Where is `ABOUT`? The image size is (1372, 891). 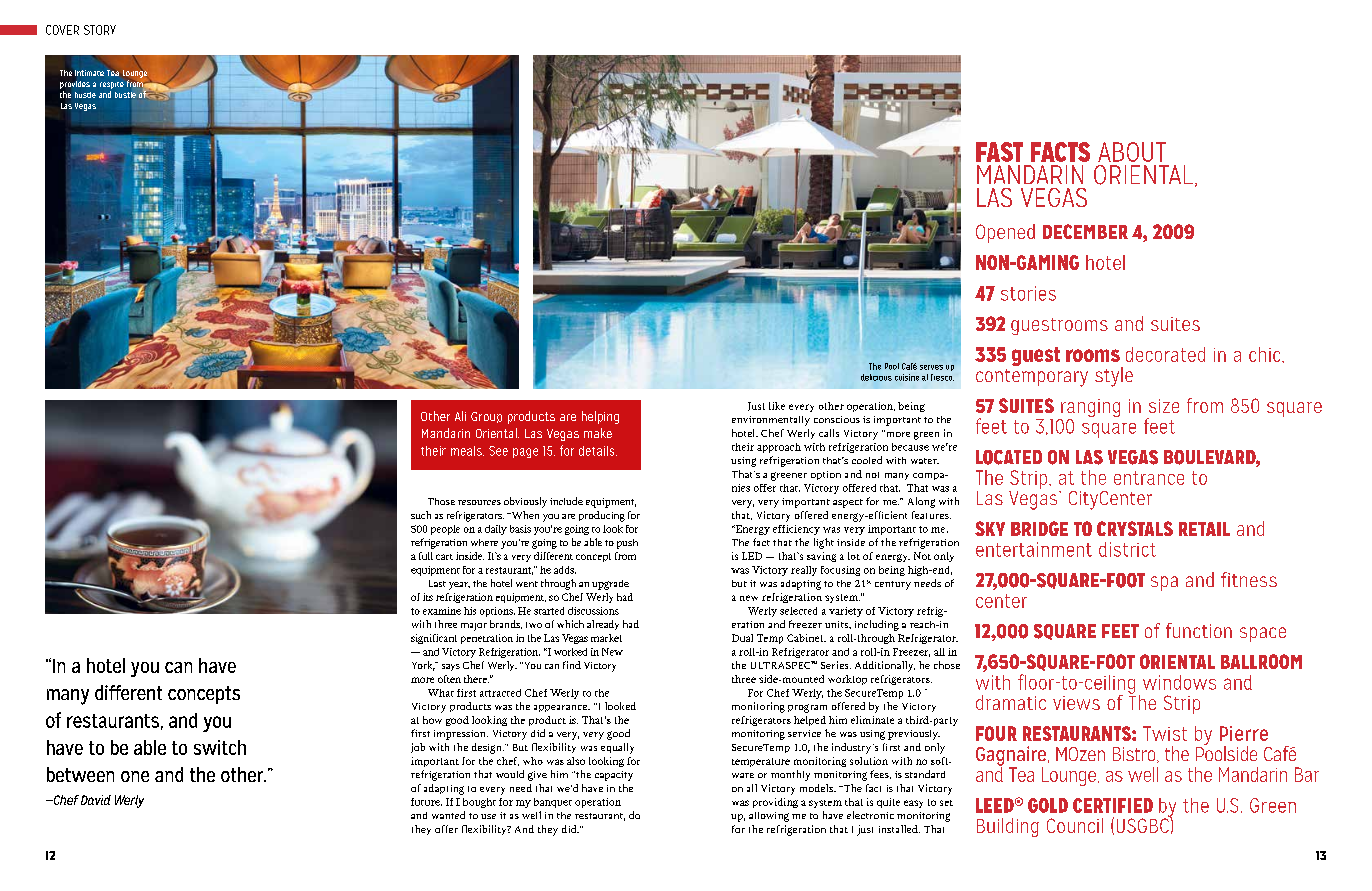 ABOUT is located at coordinates (1132, 152).
